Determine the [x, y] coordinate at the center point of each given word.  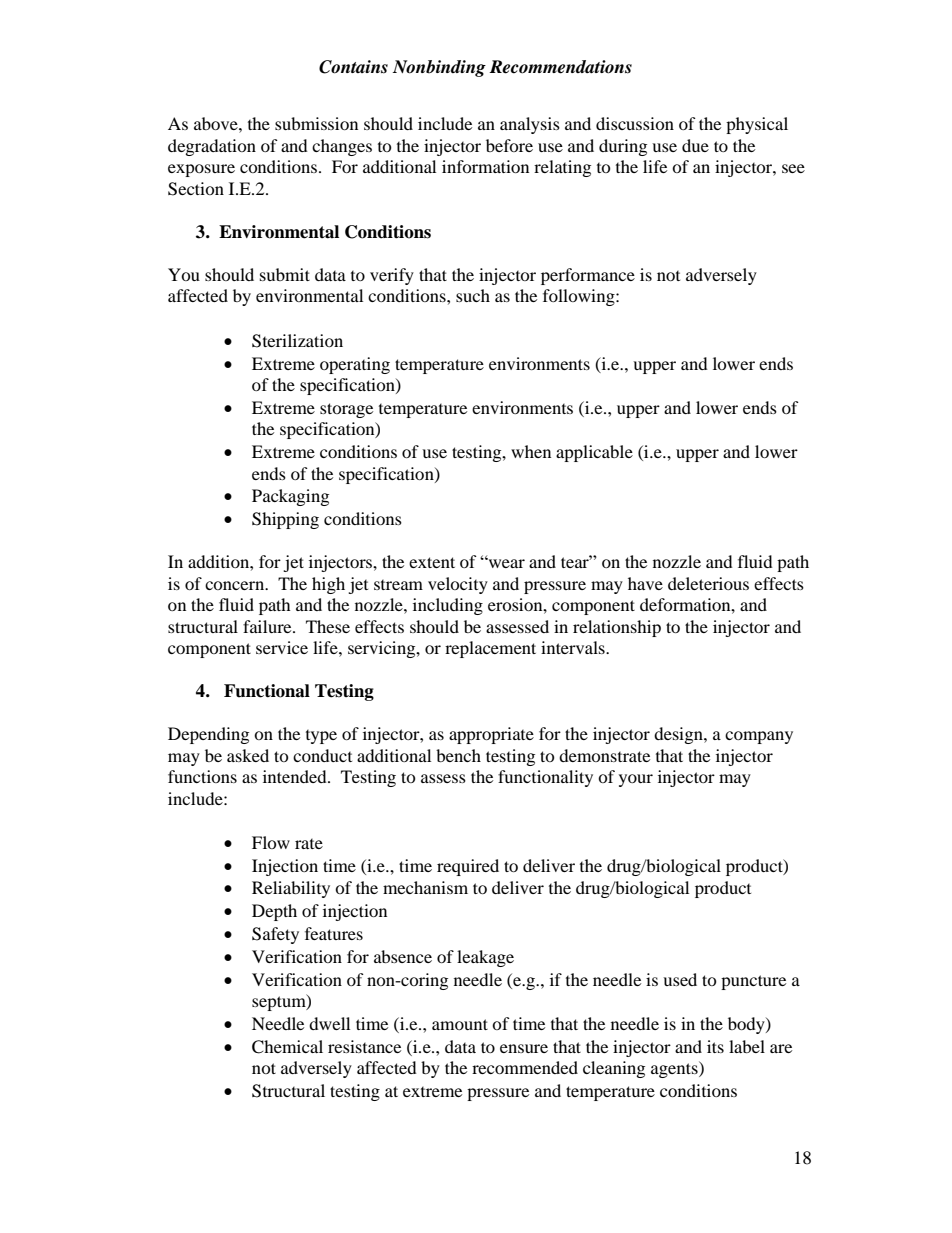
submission [316, 123]
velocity [458, 585]
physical [757, 125]
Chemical [287, 1047]
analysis [530, 125]
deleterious [708, 583]
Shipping [285, 520]
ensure [524, 1048]
